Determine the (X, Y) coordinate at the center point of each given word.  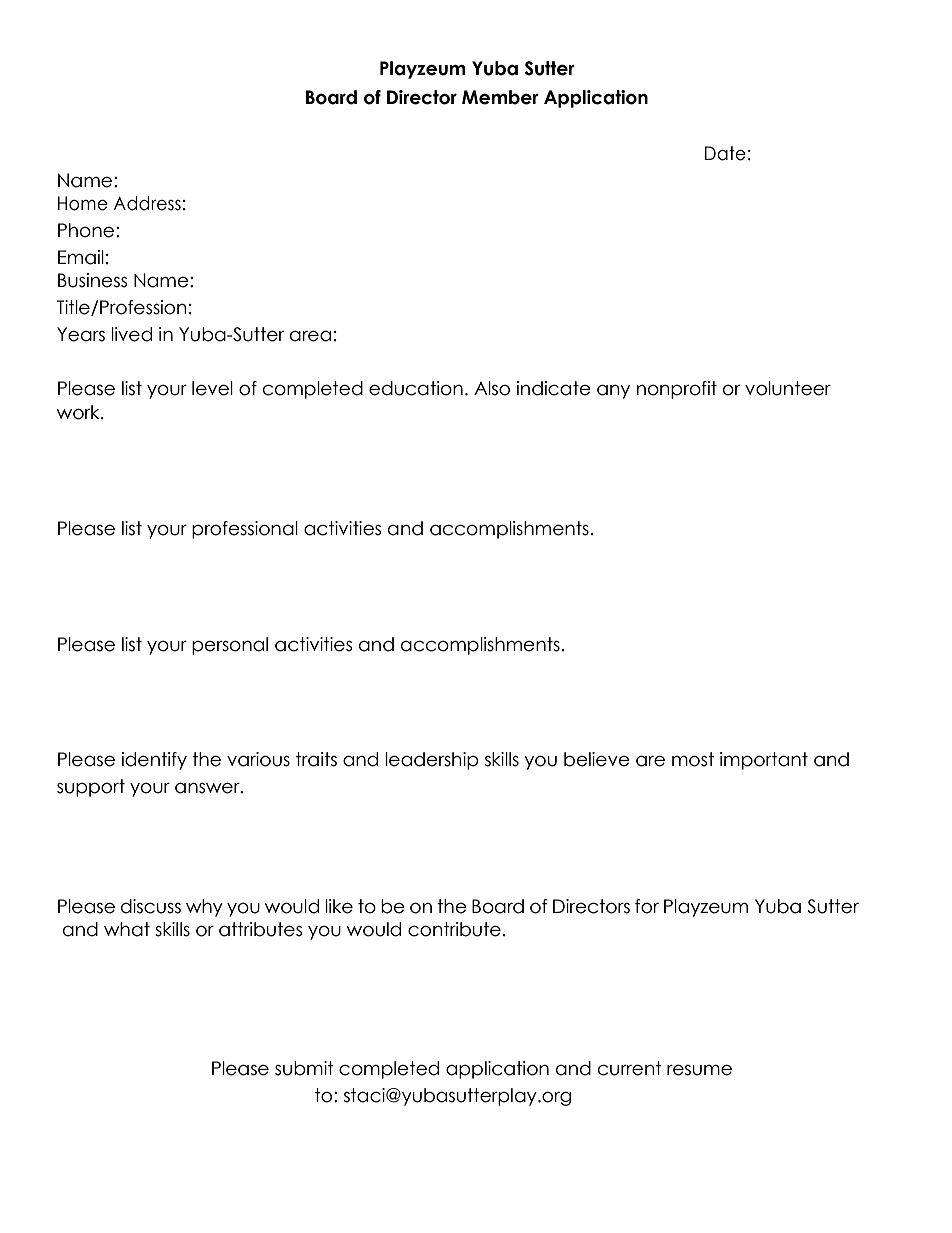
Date (725, 153)
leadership (432, 761)
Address (147, 203)
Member (500, 97)
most (693, 759)
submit (304, 1068)
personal (230, 646)
